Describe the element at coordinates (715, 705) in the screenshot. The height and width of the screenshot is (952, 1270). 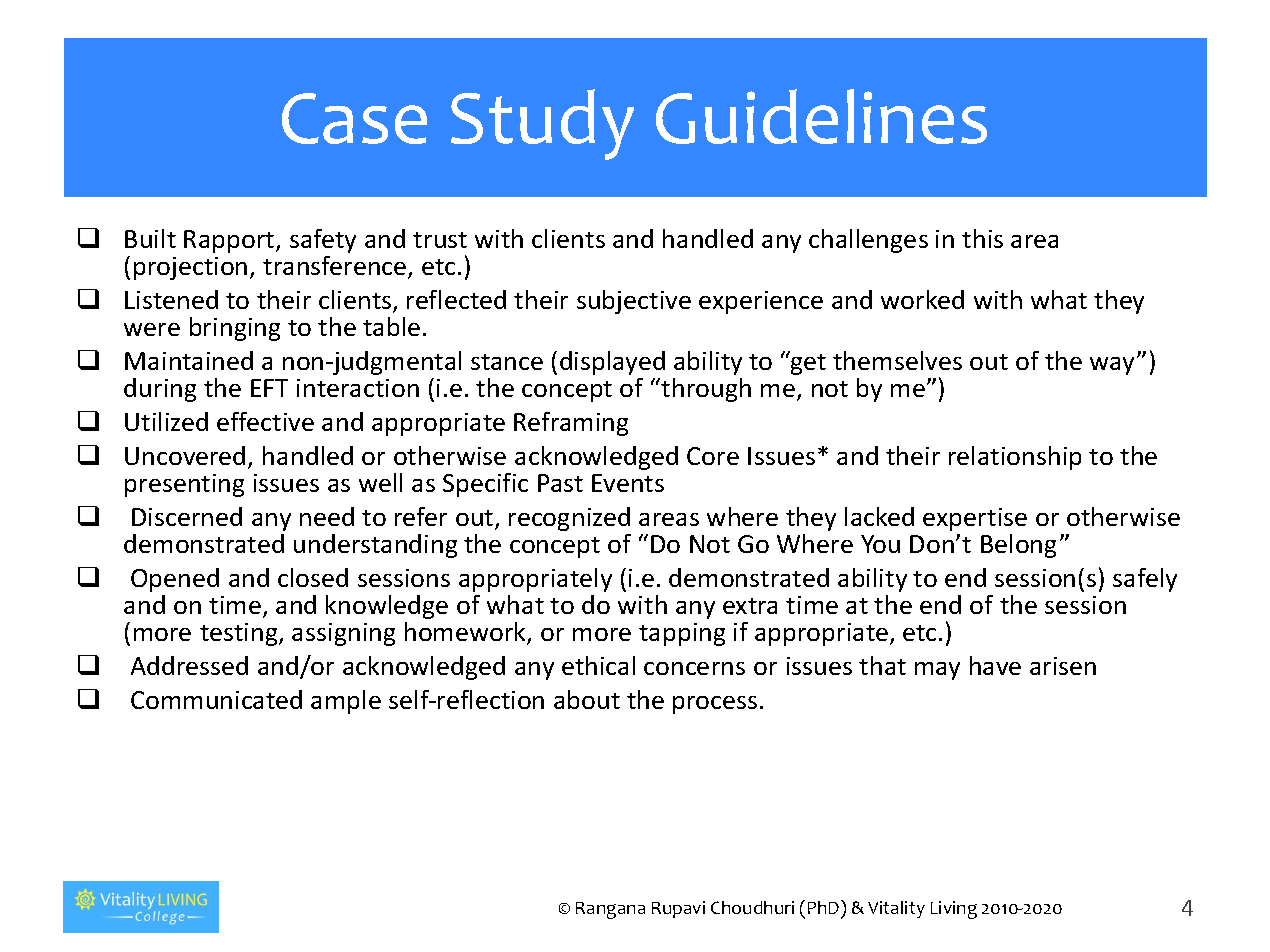
I see `process` at that location.
